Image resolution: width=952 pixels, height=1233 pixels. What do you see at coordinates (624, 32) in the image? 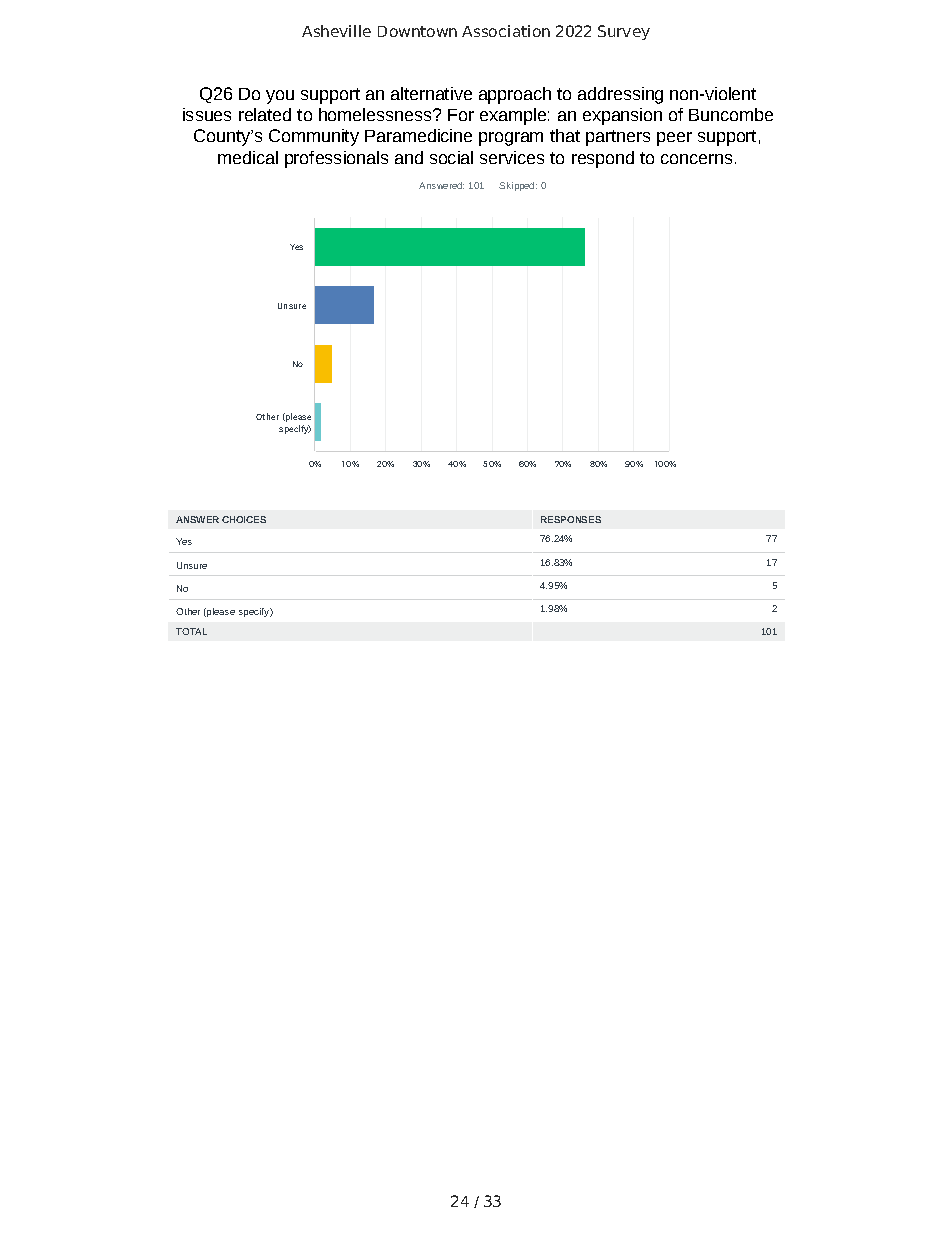
I see `Survey` at bounding box center [624, 32].
